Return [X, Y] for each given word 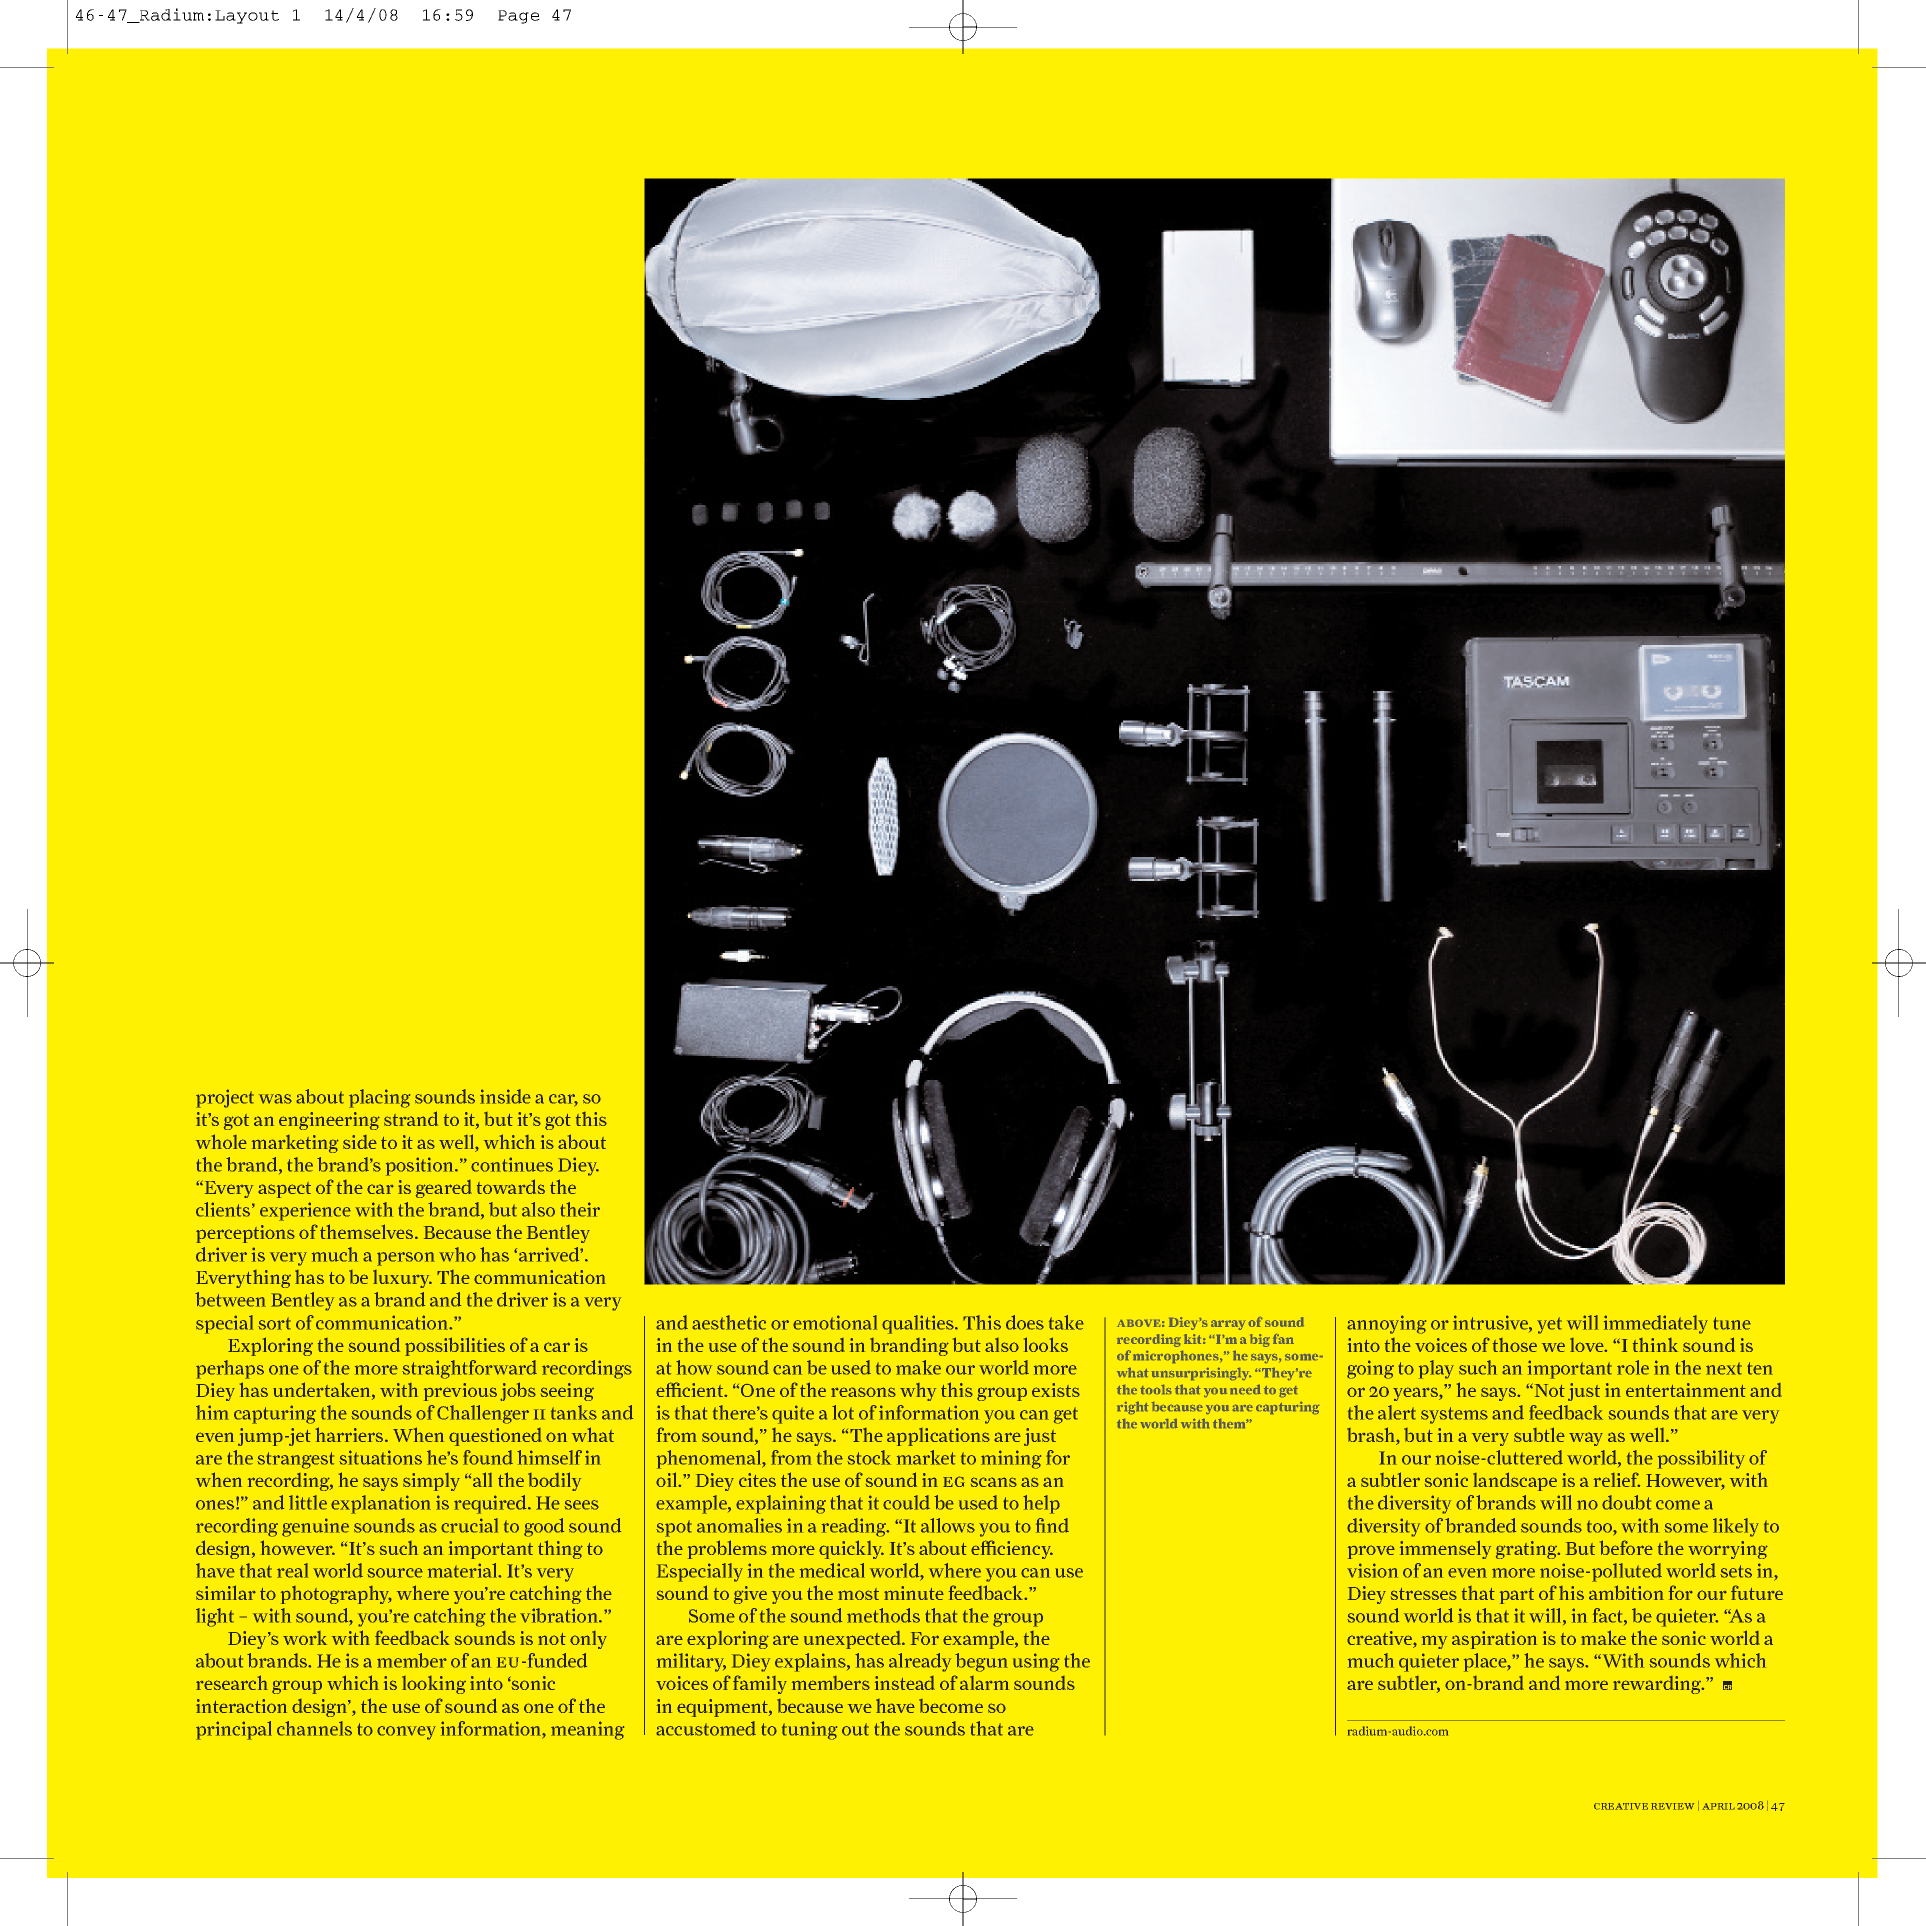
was [275, 1099]
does [1025, 1322]
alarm [984, 1683]
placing [379, 1098]
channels [314, 1728]
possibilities [455, 1346]
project [225, 1098]
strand [411, 1118]
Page [519, 17]
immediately [1656, 1324]
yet [1549, 1325]
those [1515, 1345]
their [580, 1209]
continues [512, 1164]
